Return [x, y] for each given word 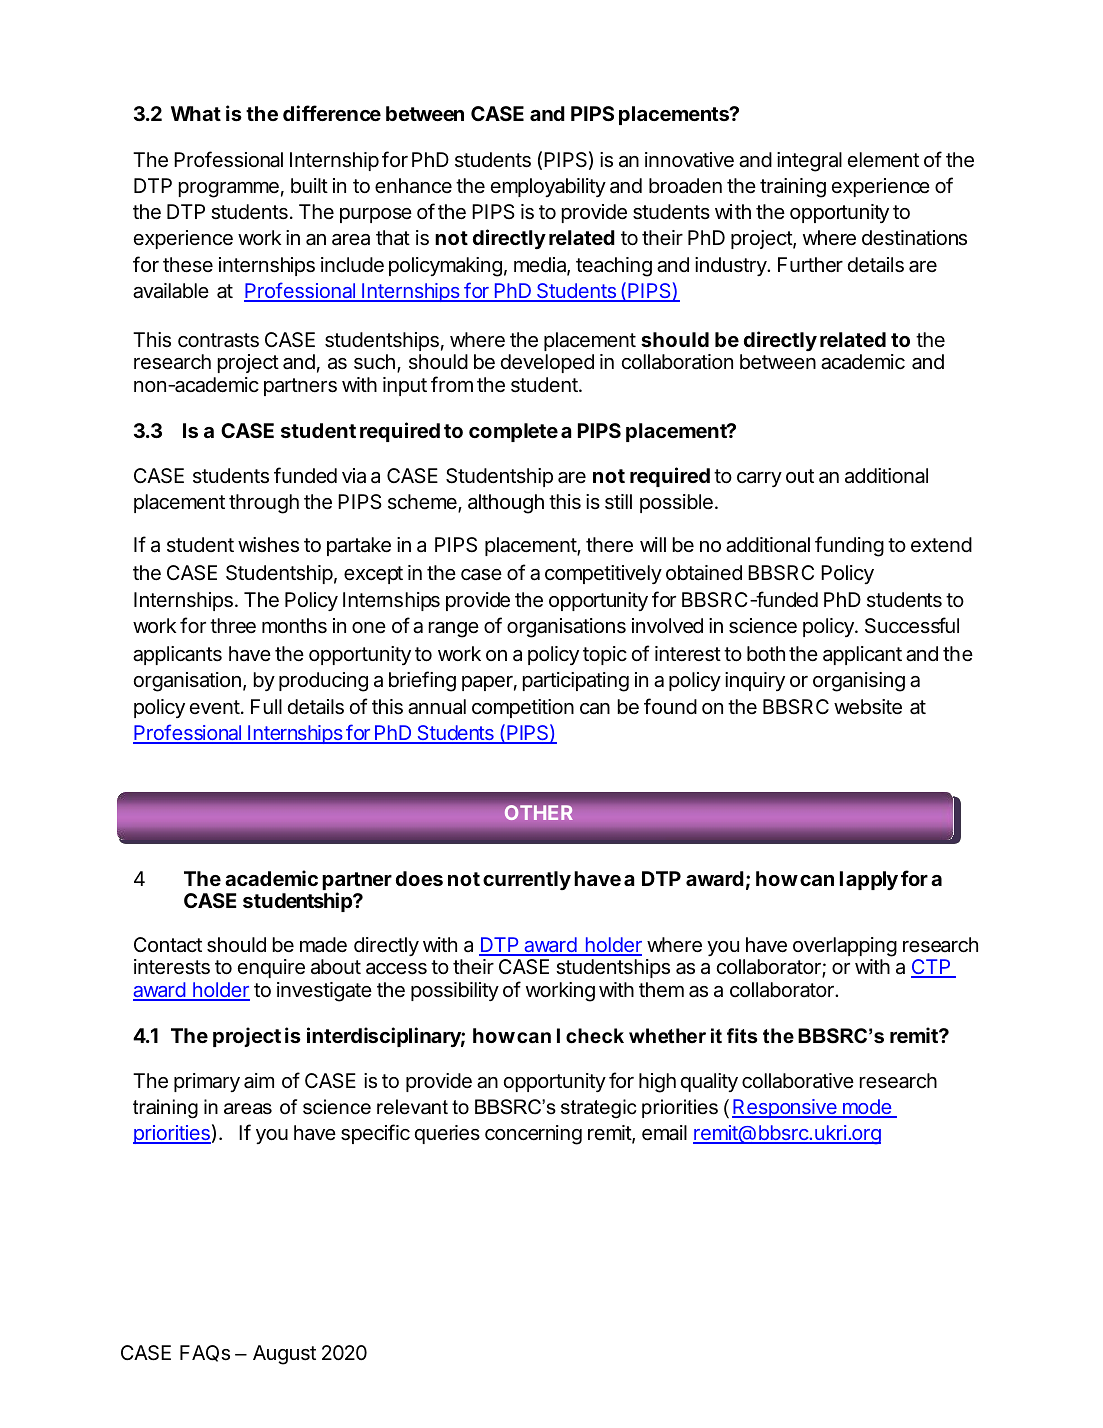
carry [759, 479]
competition [523, 708]
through [264, 504]
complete [513, 432]
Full [266, 706]
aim [259, 1081]
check [595, 1036]
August [284, 1355]
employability [548, 187]
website [868, 707]
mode [866, 1108]
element [883, 159]
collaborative [798, 1081]
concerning [533, 1135]
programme [229, 190]
